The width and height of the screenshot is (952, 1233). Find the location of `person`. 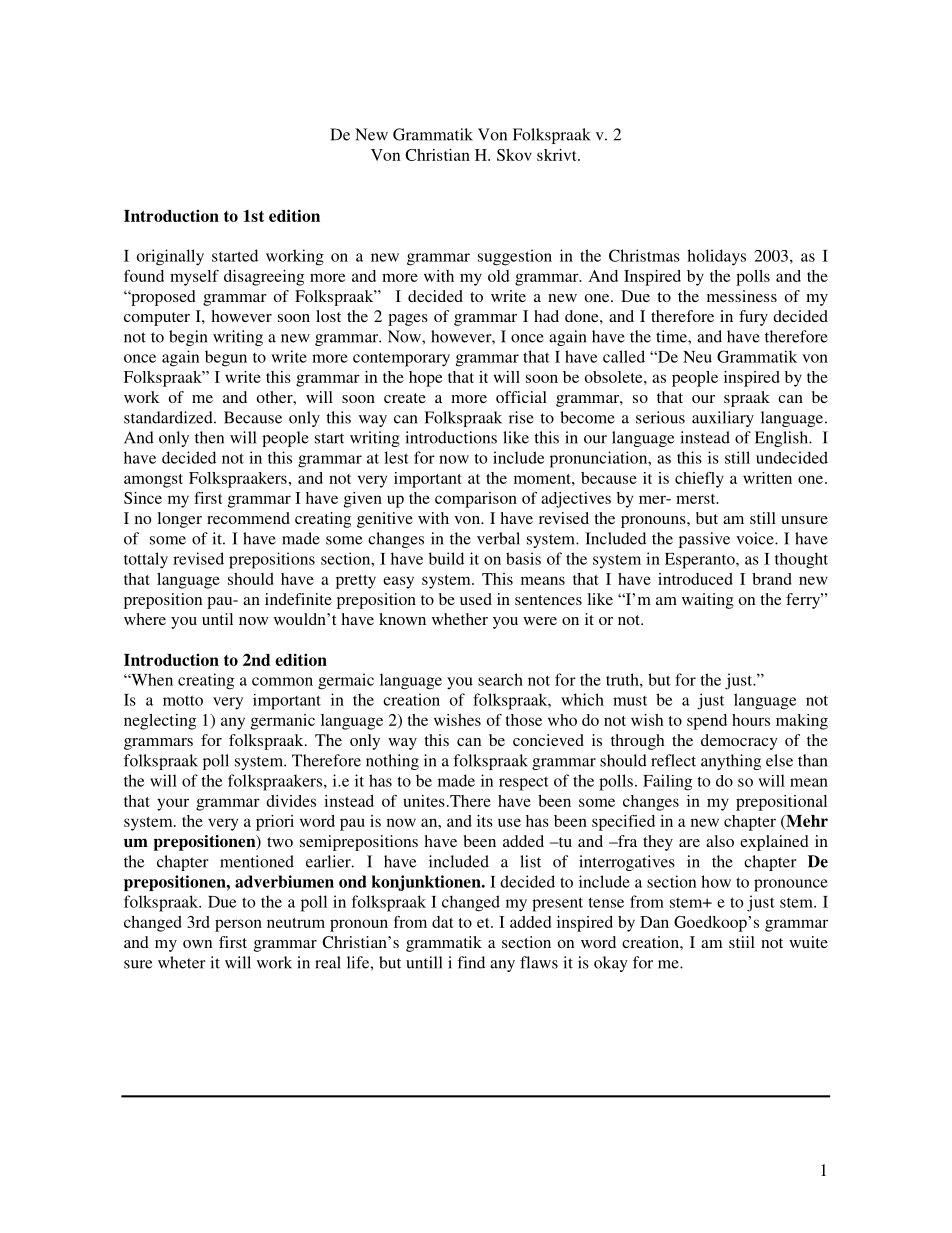

person is located at coordinates (238, 925).
